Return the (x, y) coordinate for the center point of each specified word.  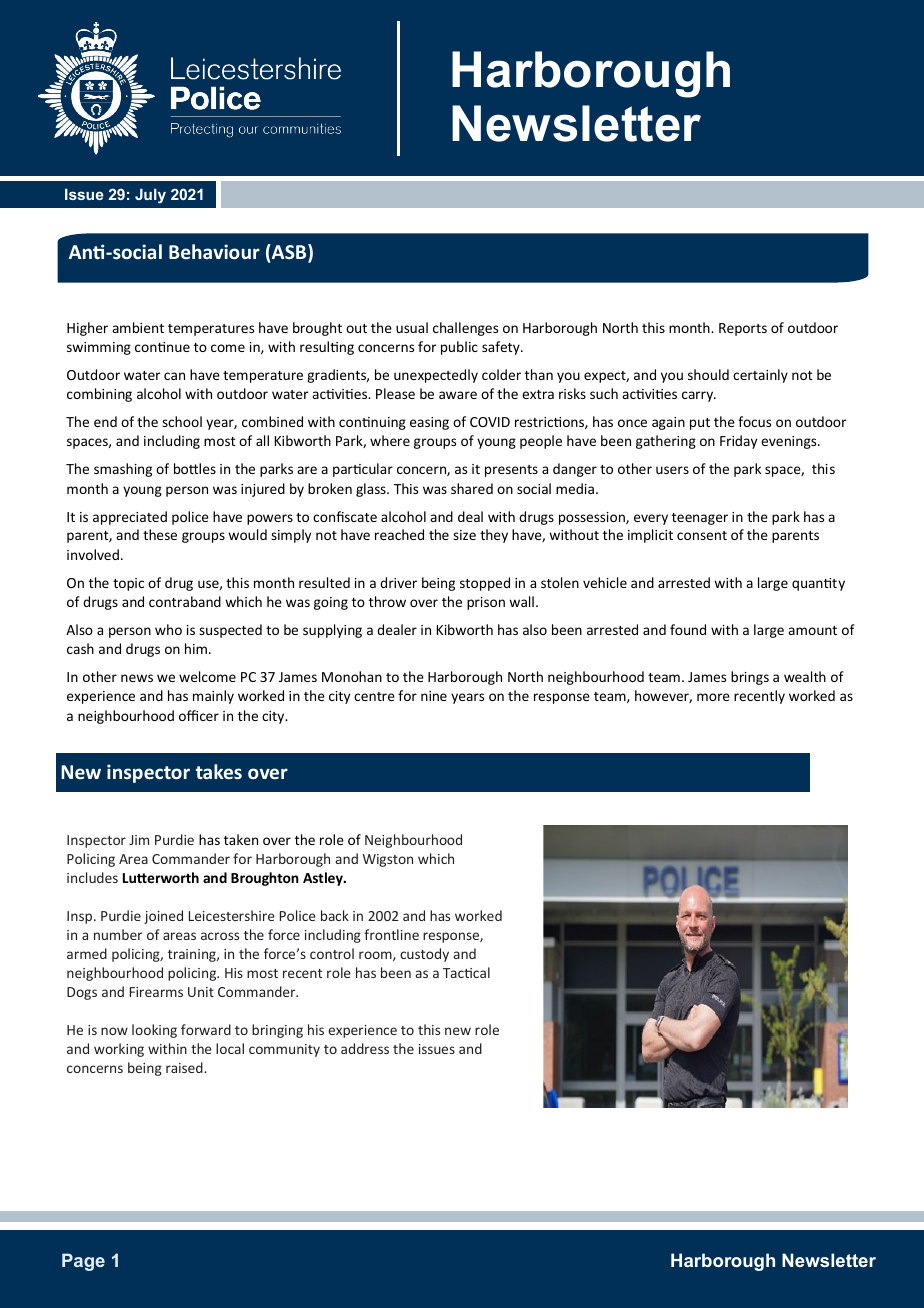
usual (412, 327)
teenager (700, 519)
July (150, 196)
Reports (743, 329)
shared (472, 488)
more (713, 697)
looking (154, 1031)
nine (434, 696)
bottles (195, 468)
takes (219, 771)
